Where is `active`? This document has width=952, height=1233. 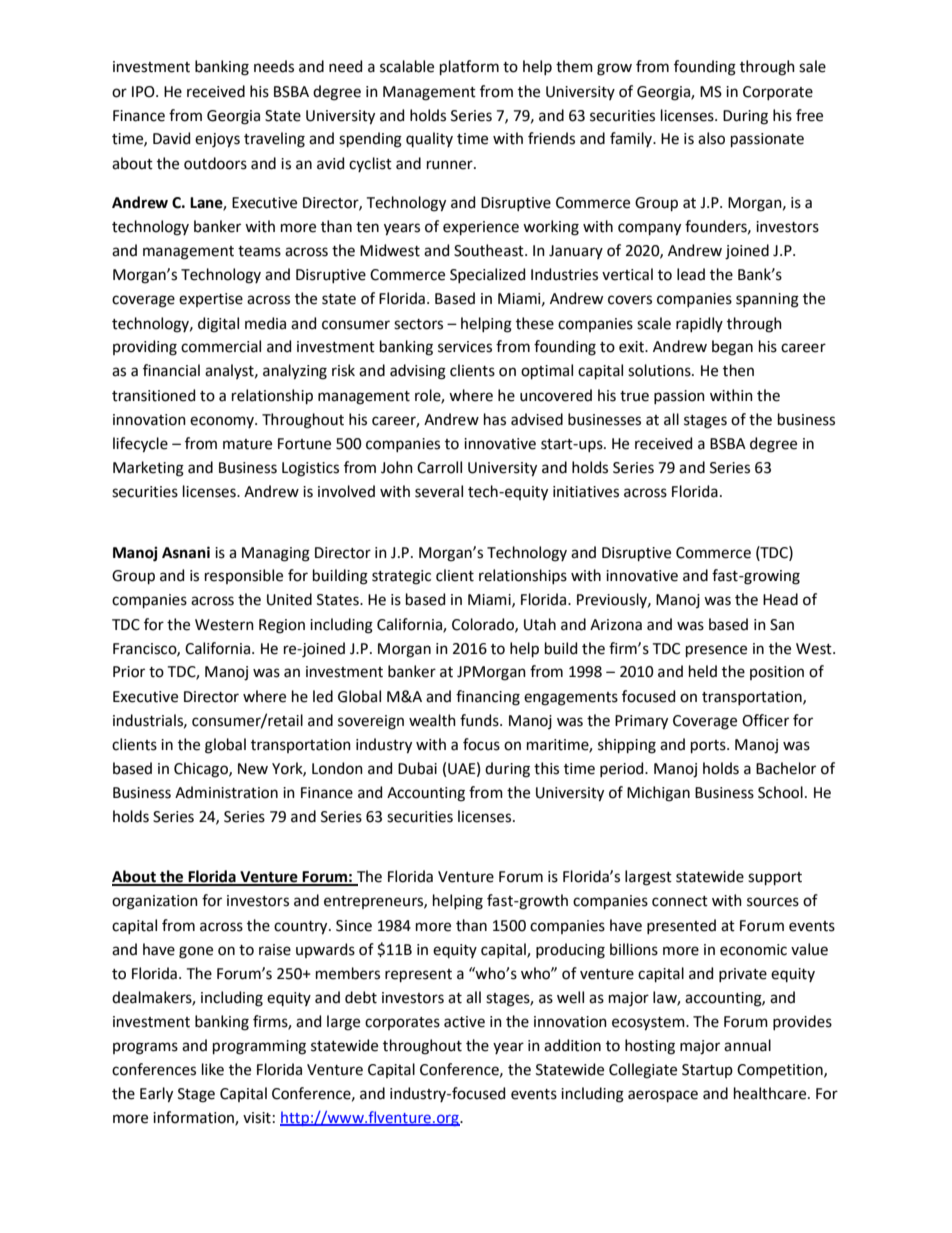
active is located at coordinates (464, 1022).
